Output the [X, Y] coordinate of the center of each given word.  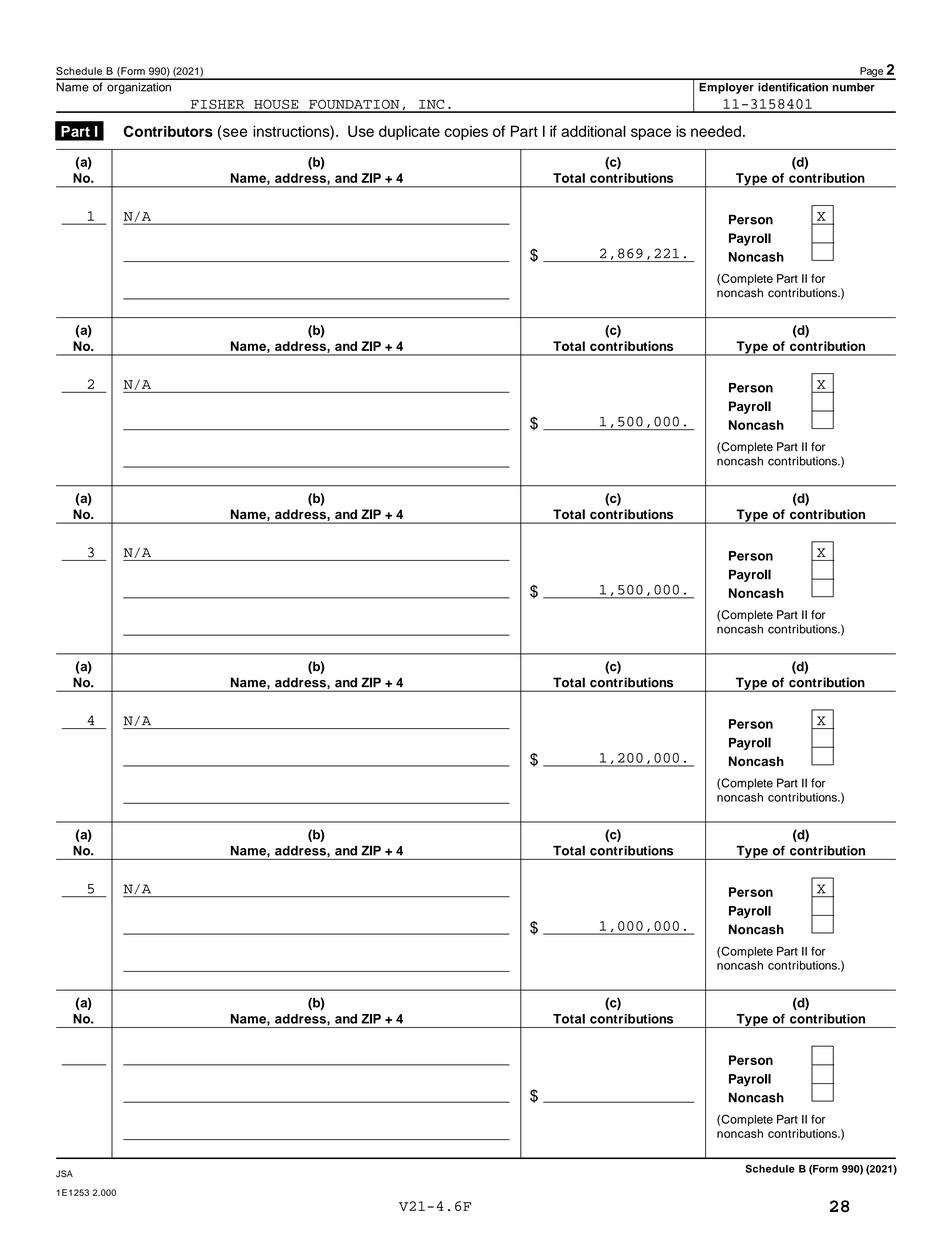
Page [871, 73]
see [235, 132]
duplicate [409, 132]
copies [466, 133]
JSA [64, 1174]
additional [593, 131]
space [651, 134]
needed [716, 131]
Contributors [168, 131]
